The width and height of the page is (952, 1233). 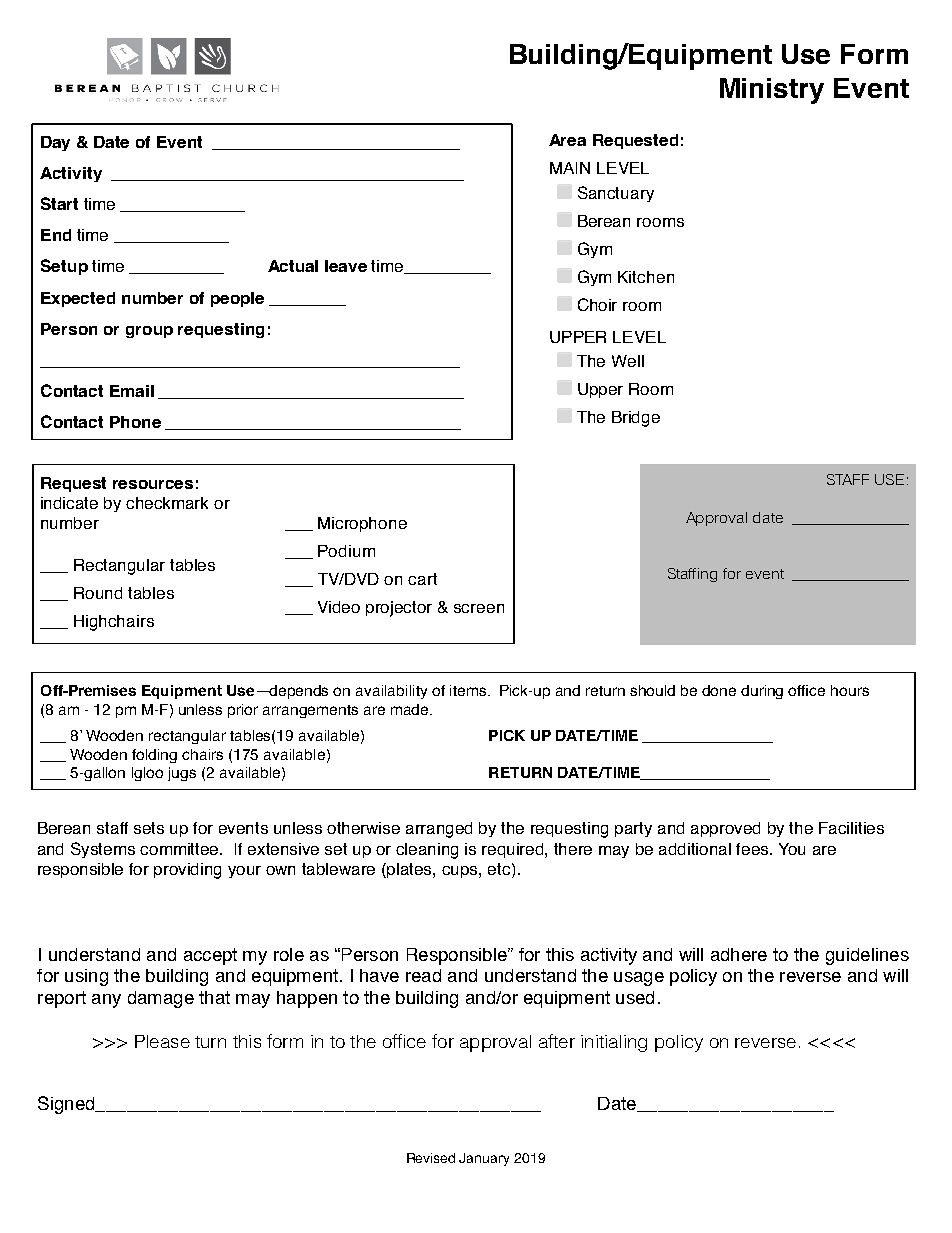 I want to click on Ministry, so click(x=772, y=91).
